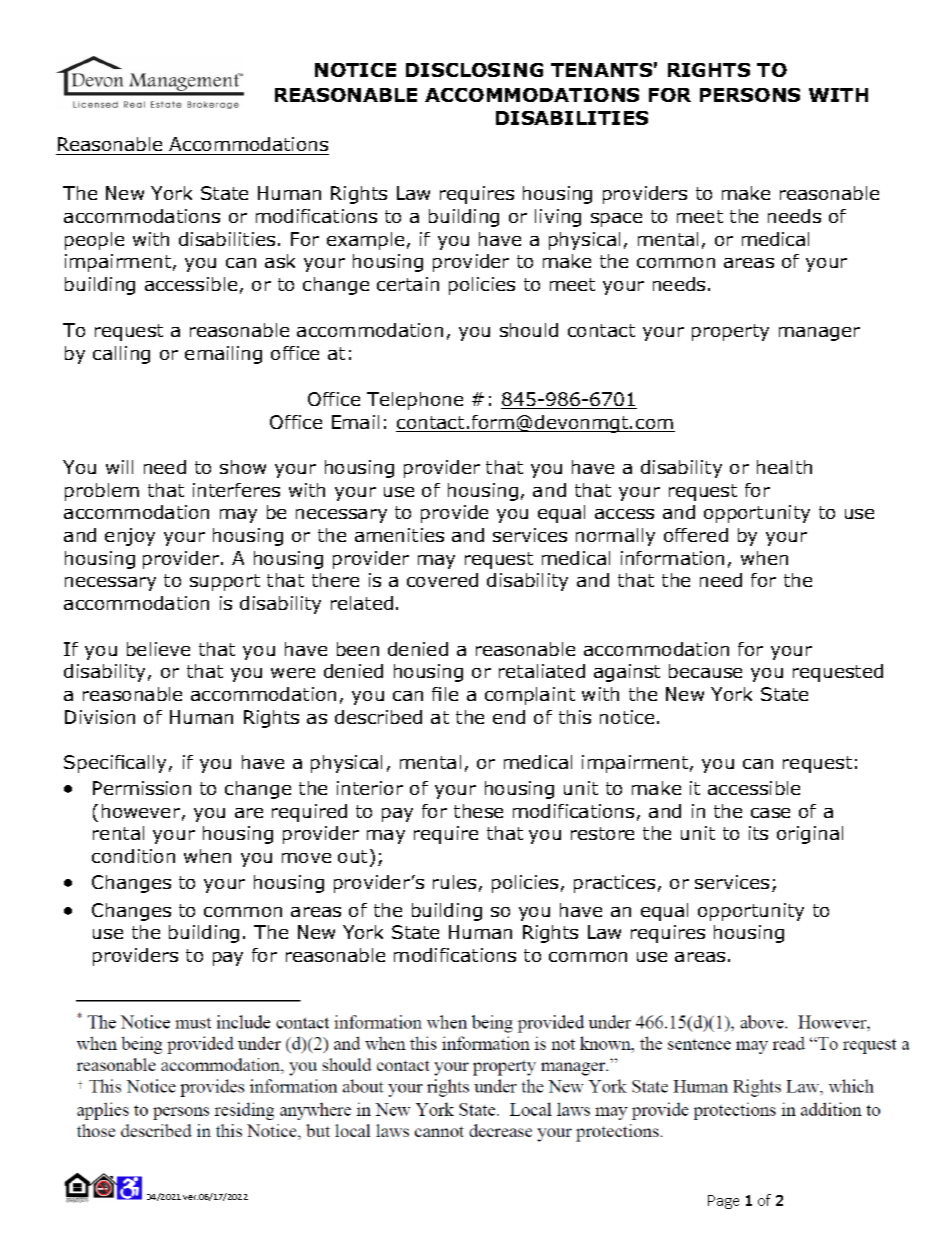  Describe the element at coordinates (750, 95) in the screenshot. I see `PERSONS` at that location.
